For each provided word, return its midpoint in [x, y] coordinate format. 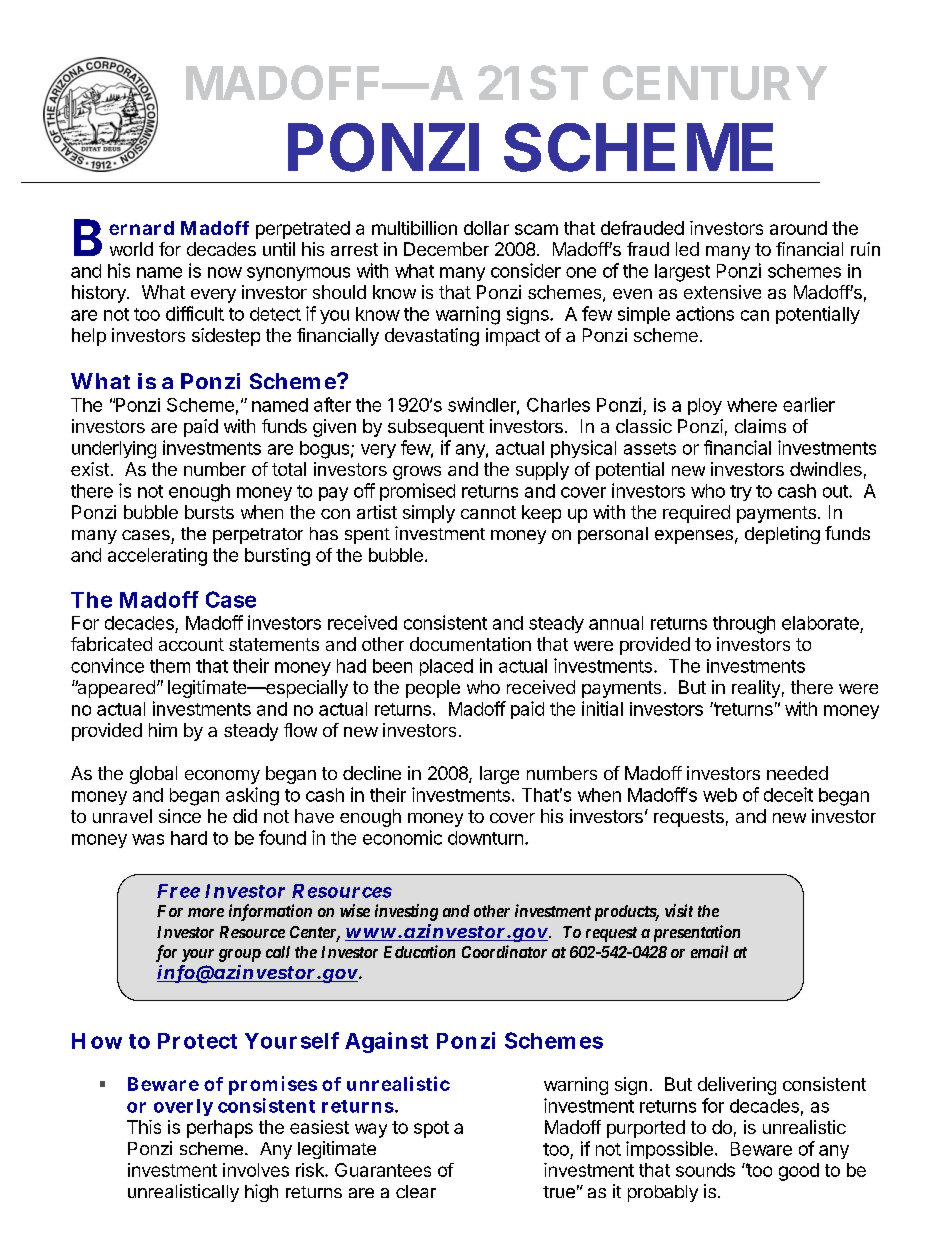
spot [431, 1129]
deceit [788, 794]
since [180, 816]
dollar [486, 228]
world [131, 249]
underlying [114, 450]
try [741, 493]
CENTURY [715, 82]
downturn [485, 838]
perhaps [220, 1129]
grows [417, 473]
